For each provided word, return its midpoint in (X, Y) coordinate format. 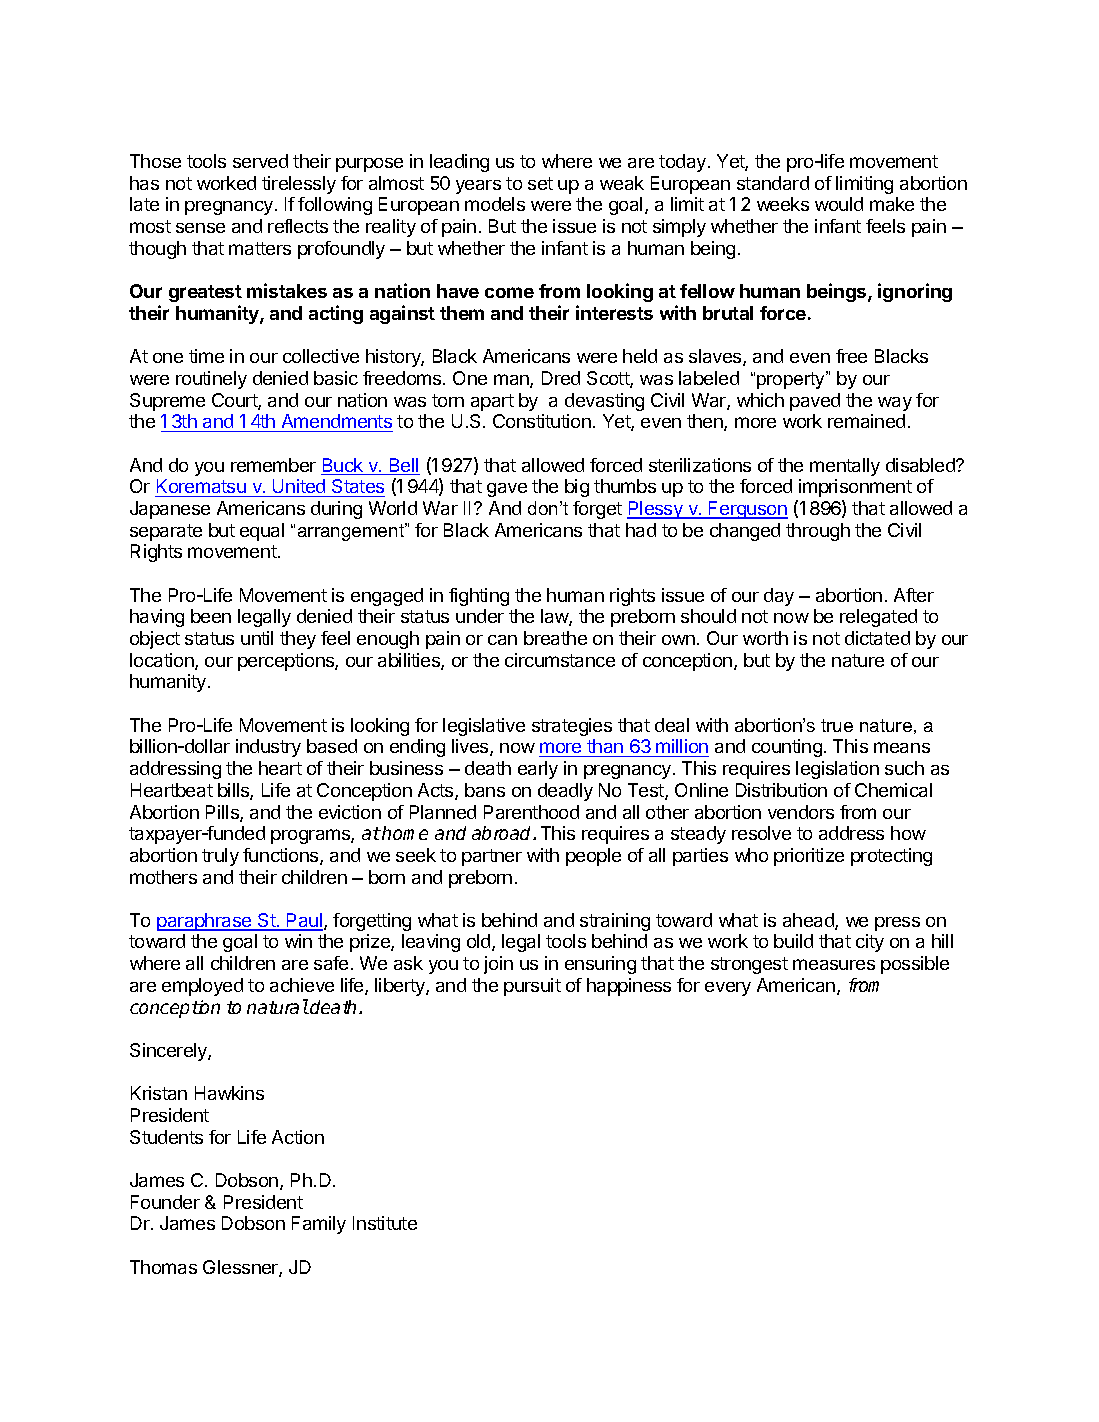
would (839, 204)
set (540, 183)
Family (319, 1225)
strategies (572, 727)
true (837, 725)
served (260, 161)
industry (268, 748)
